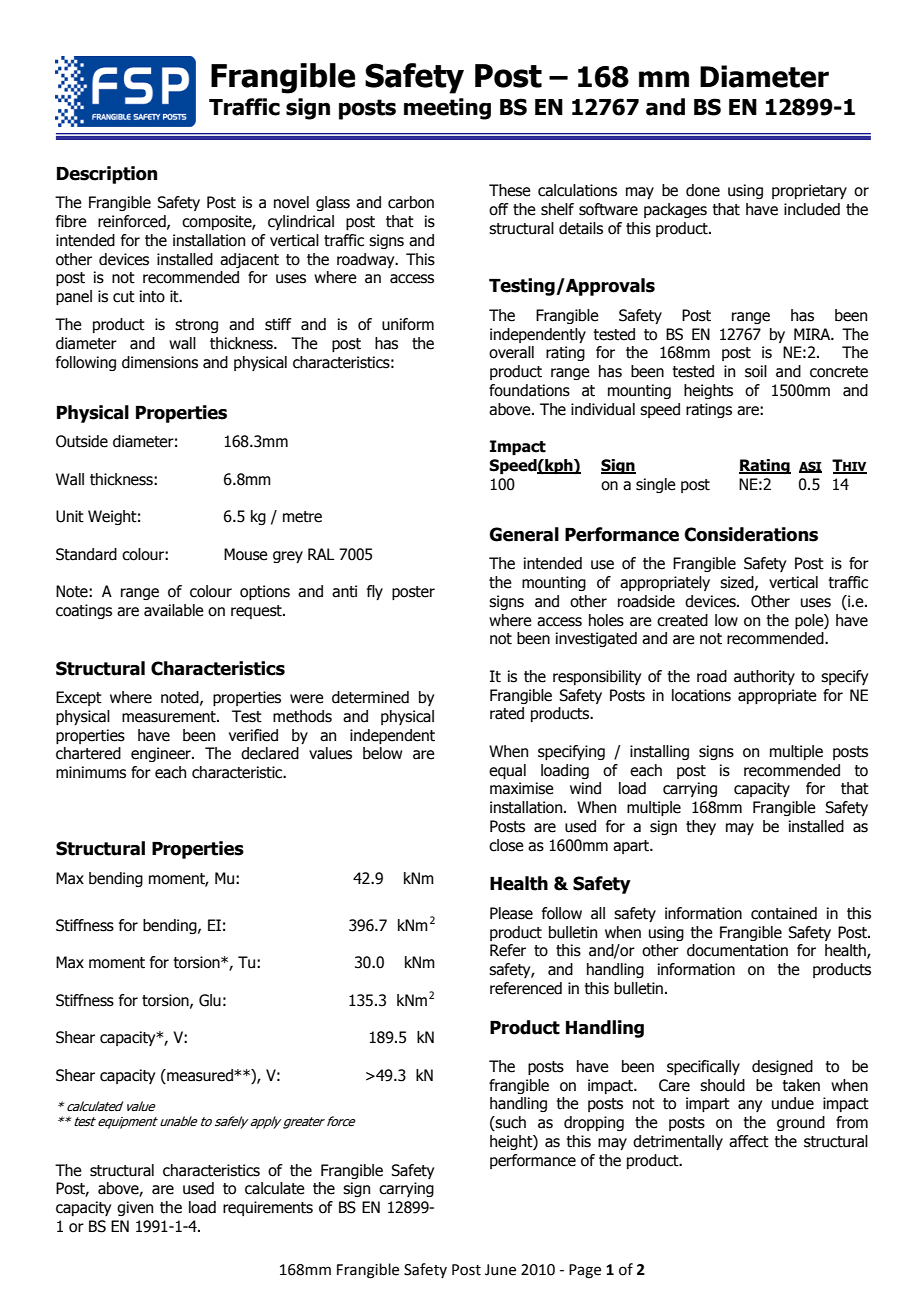  What do you see at coordinates (107, 175) in the screenshot?
I see `Description` at bounding box center [107, 175].
